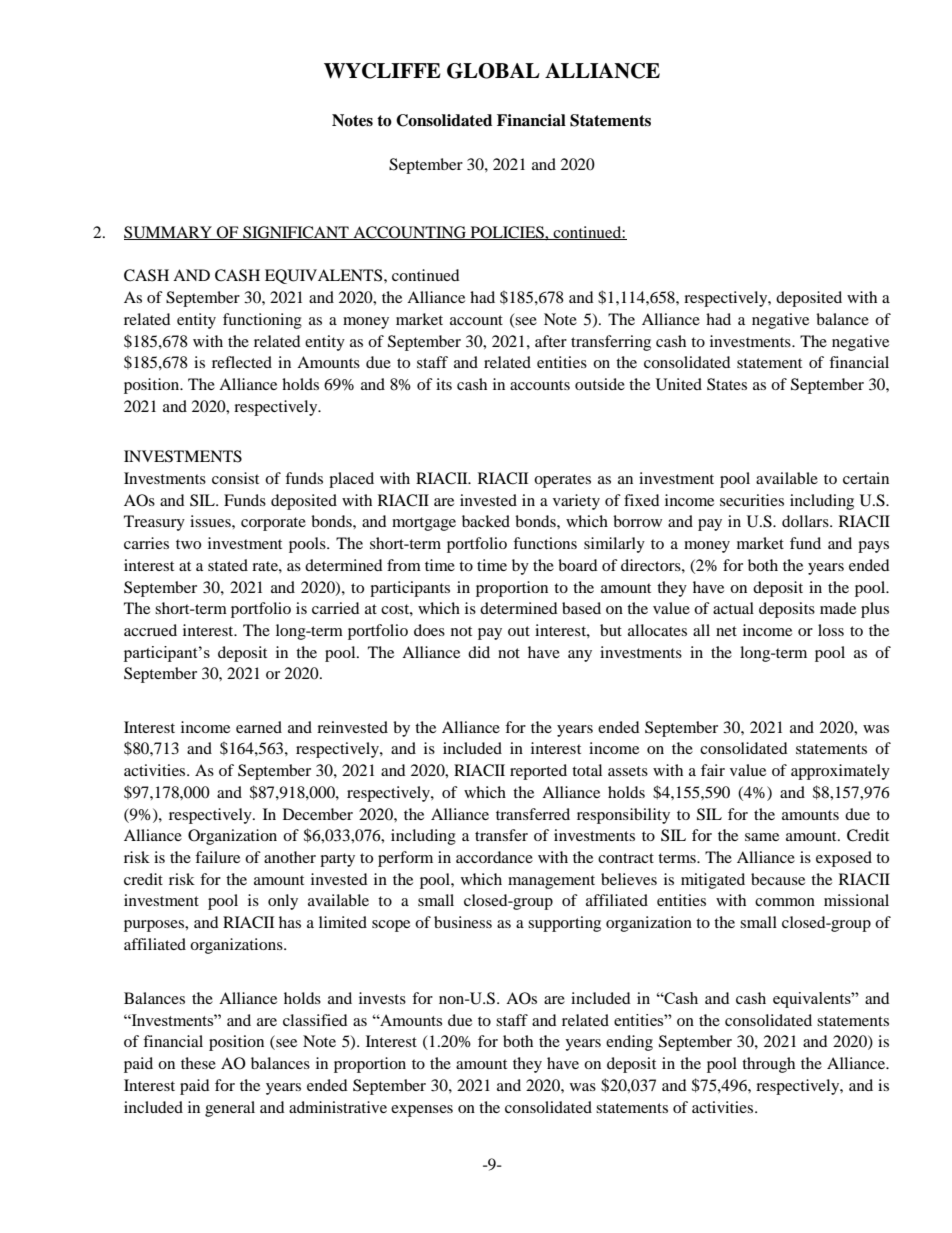 This image has width=952, height=1233. I want to click on after, so click(551, 341).
